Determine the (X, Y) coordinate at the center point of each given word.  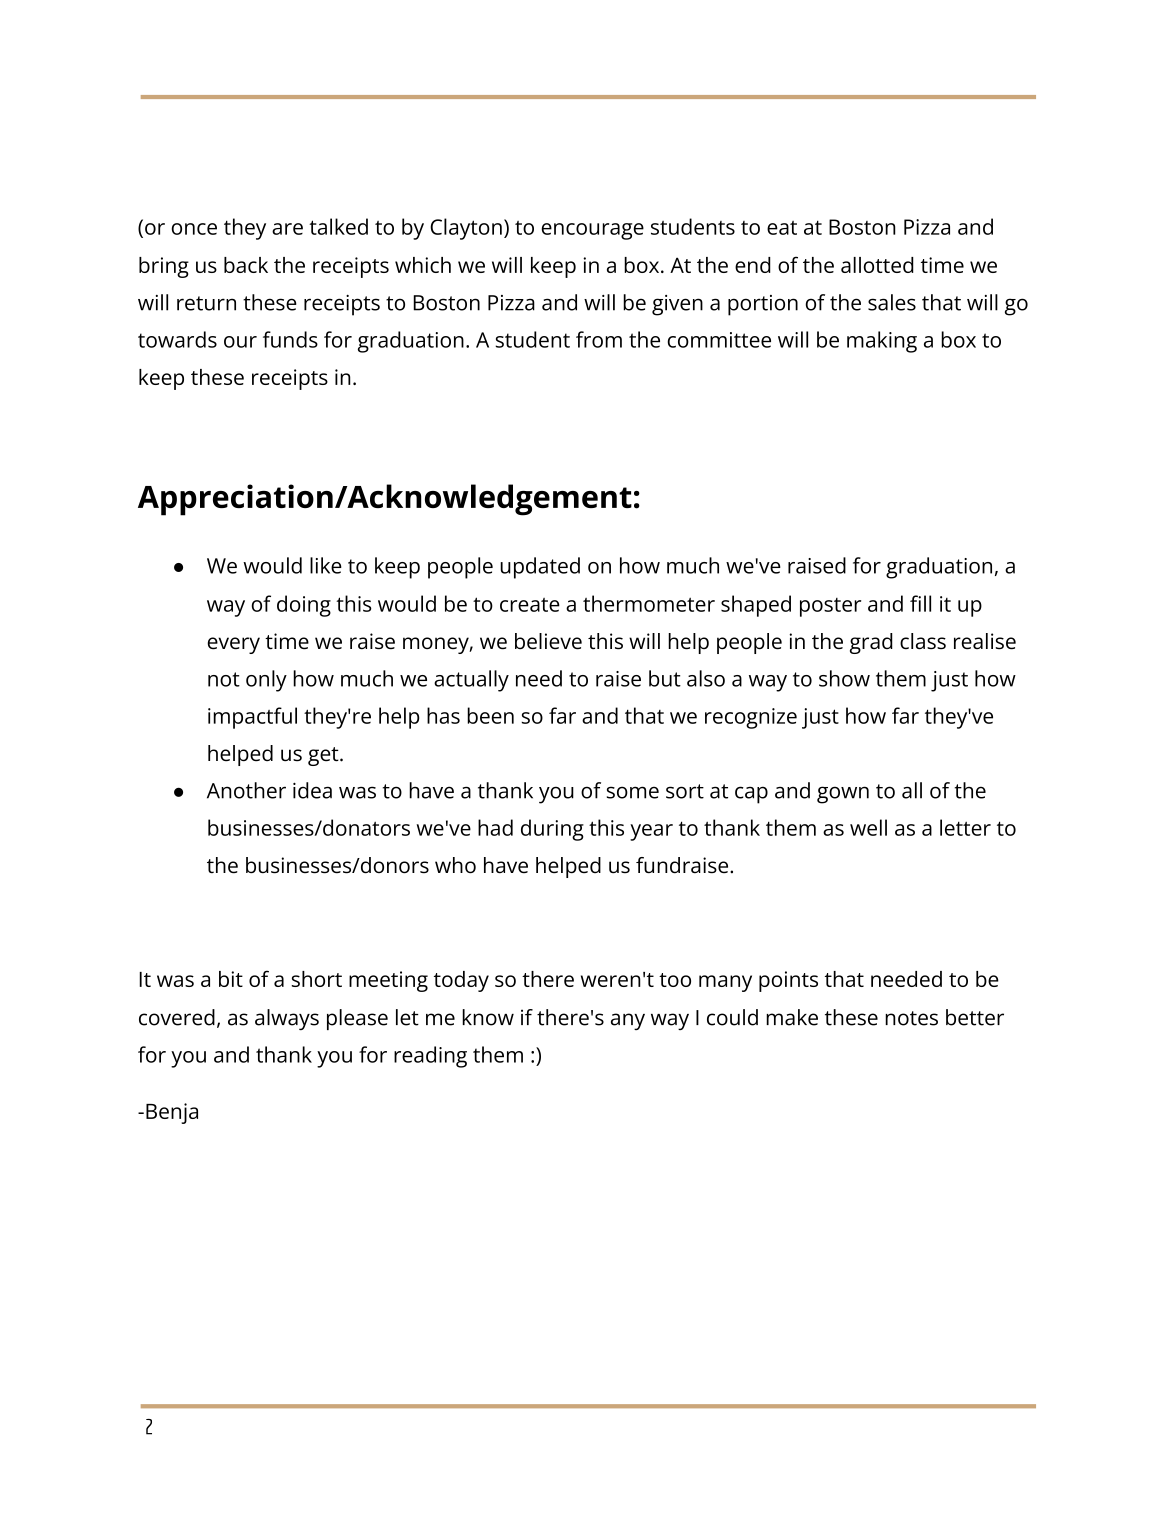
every (233, 645)
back (246, 265)
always (287, 1019)
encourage (593, 231)
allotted (877, 265)
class (923, 641)
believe (548, 641)
